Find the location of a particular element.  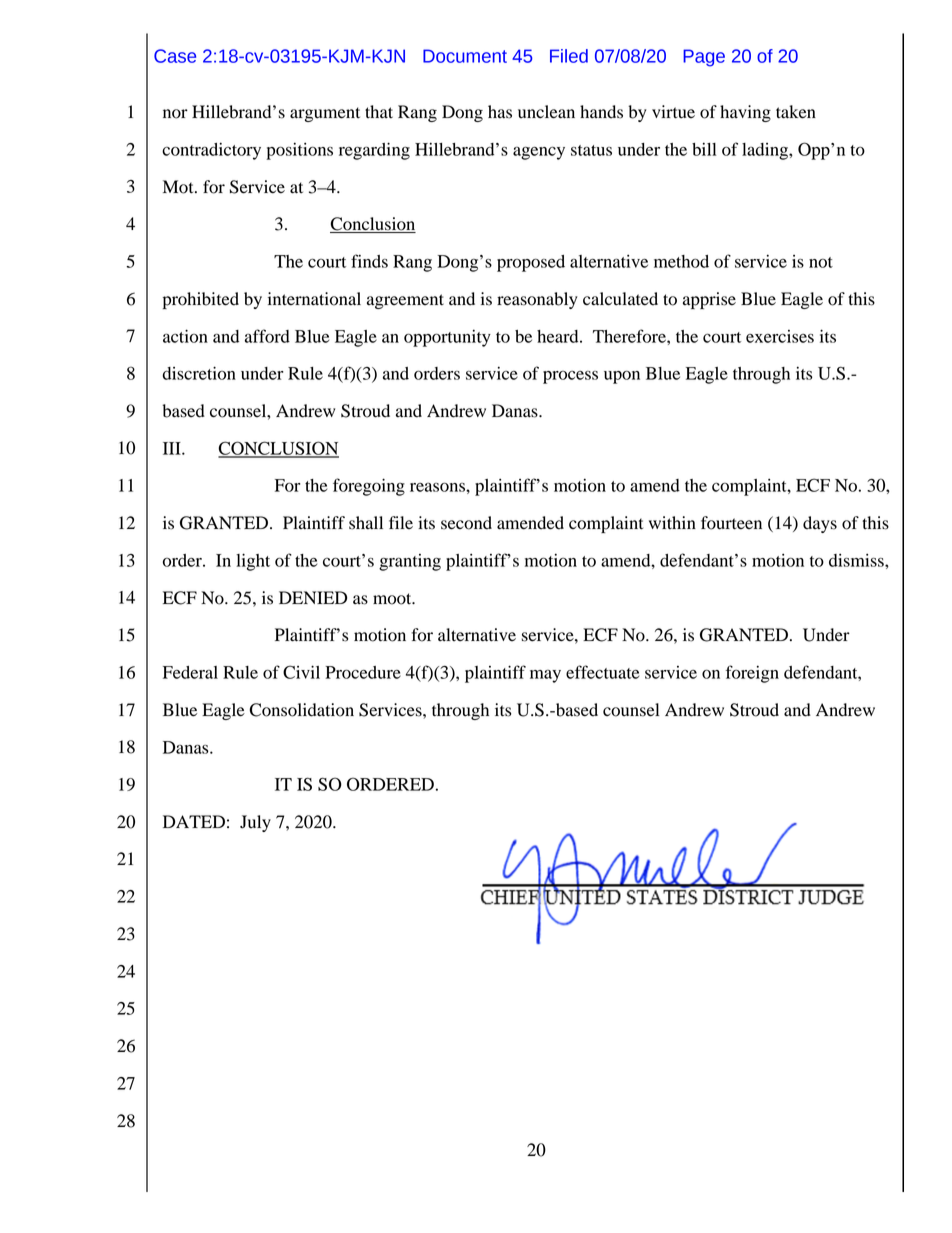

dismiss is located at coordinates (857, 560).
